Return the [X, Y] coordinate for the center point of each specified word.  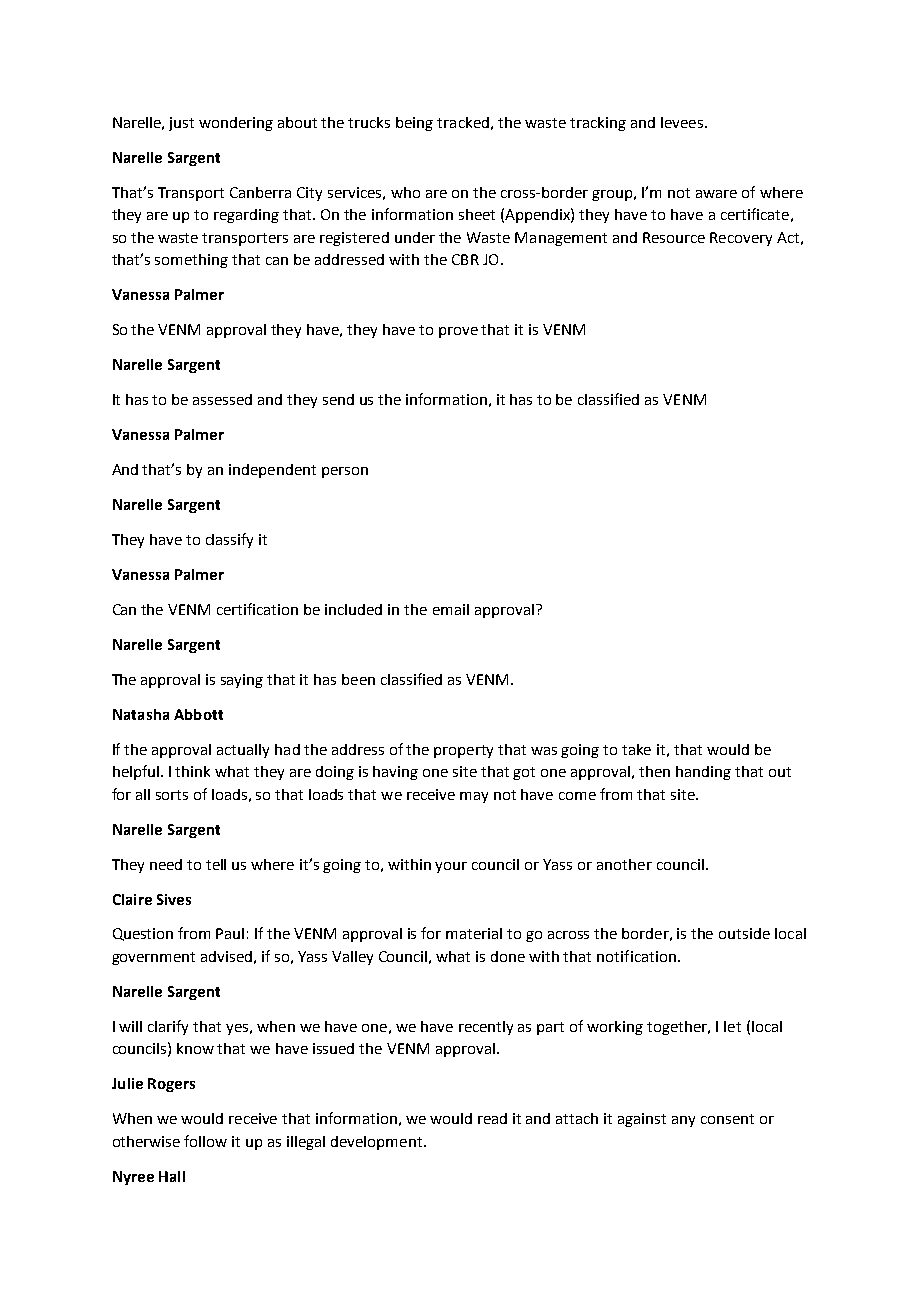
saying [242, 681]
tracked [463, 122]
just [181, 124]
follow [205, 1141]
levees [682, 122]
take [636, 749]
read [492, 1118]
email [451, 609]
